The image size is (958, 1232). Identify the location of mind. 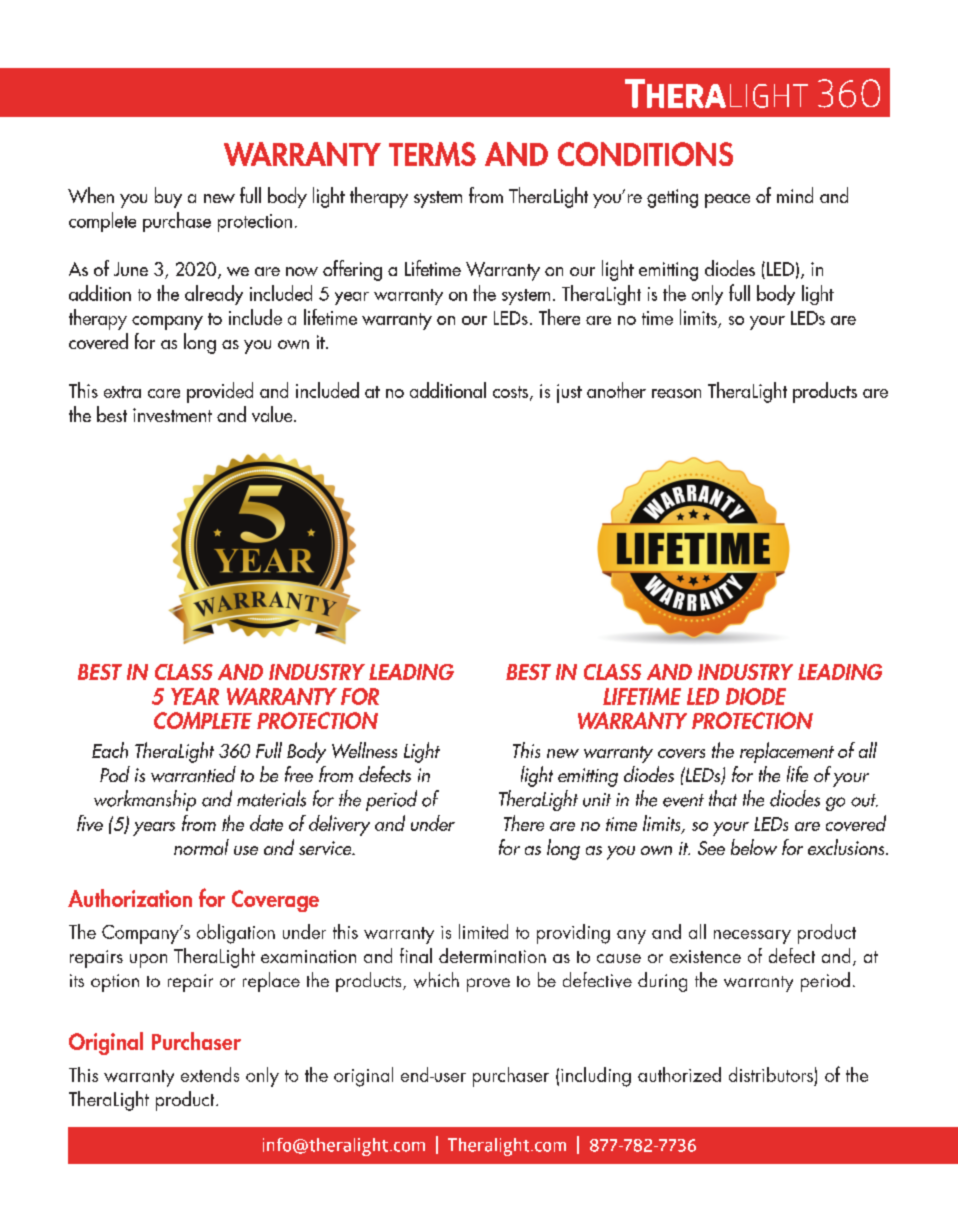
(795, 195).
